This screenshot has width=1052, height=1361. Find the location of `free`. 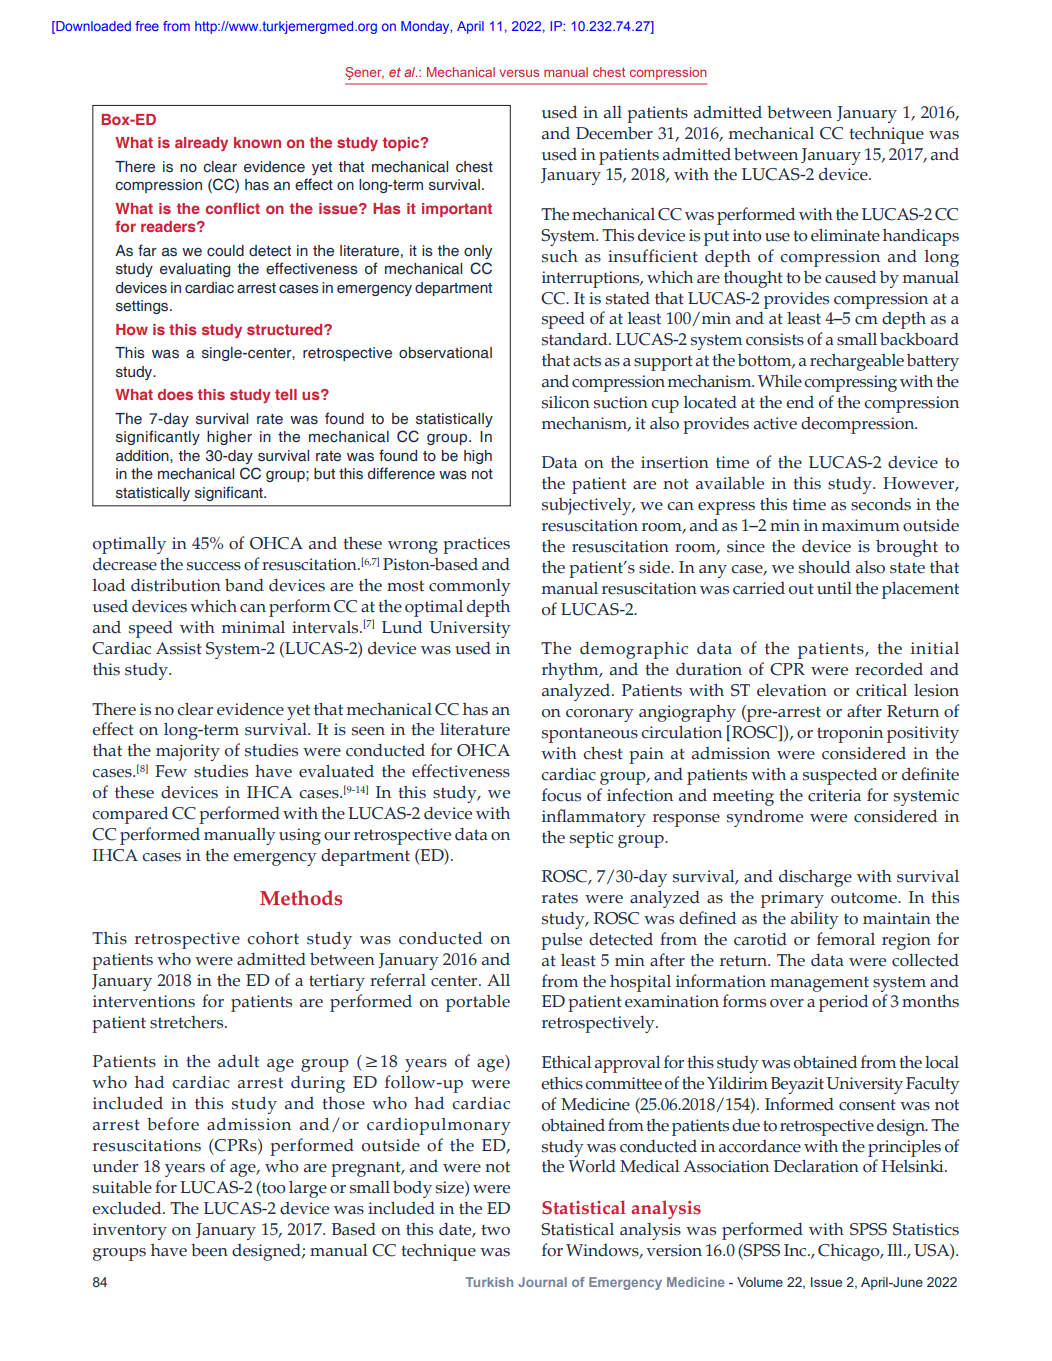

free is located at coordinates (147, 26).
